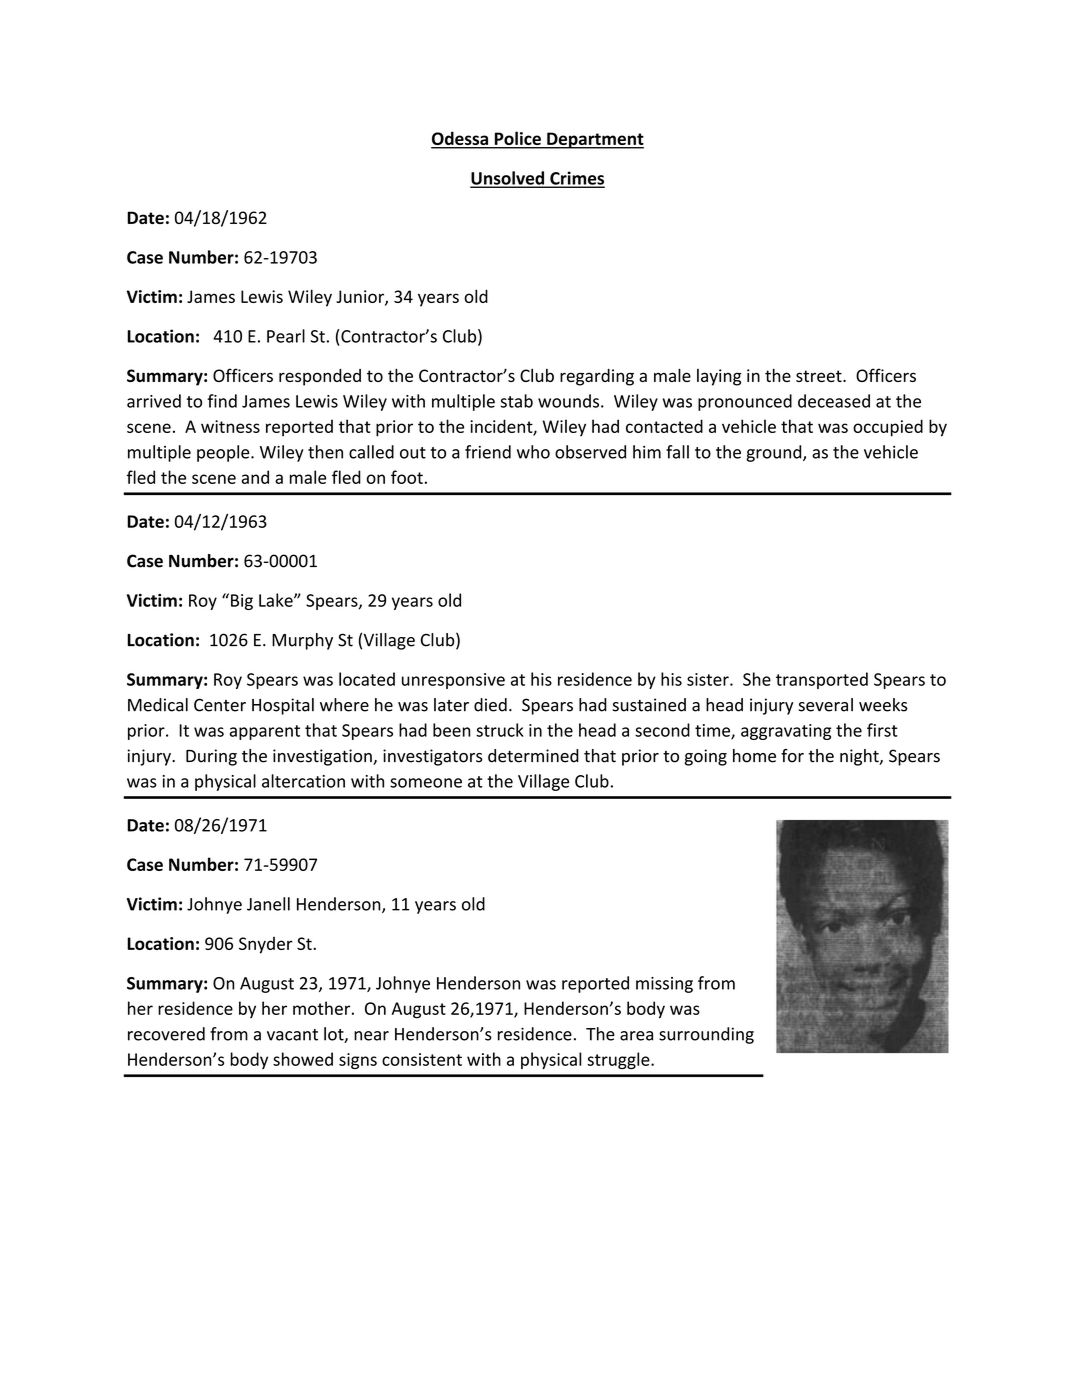 This page has height=1391, width=1075. Describe the element at coordinates (292, 1035) in the page. I see `vacant` at that location.
